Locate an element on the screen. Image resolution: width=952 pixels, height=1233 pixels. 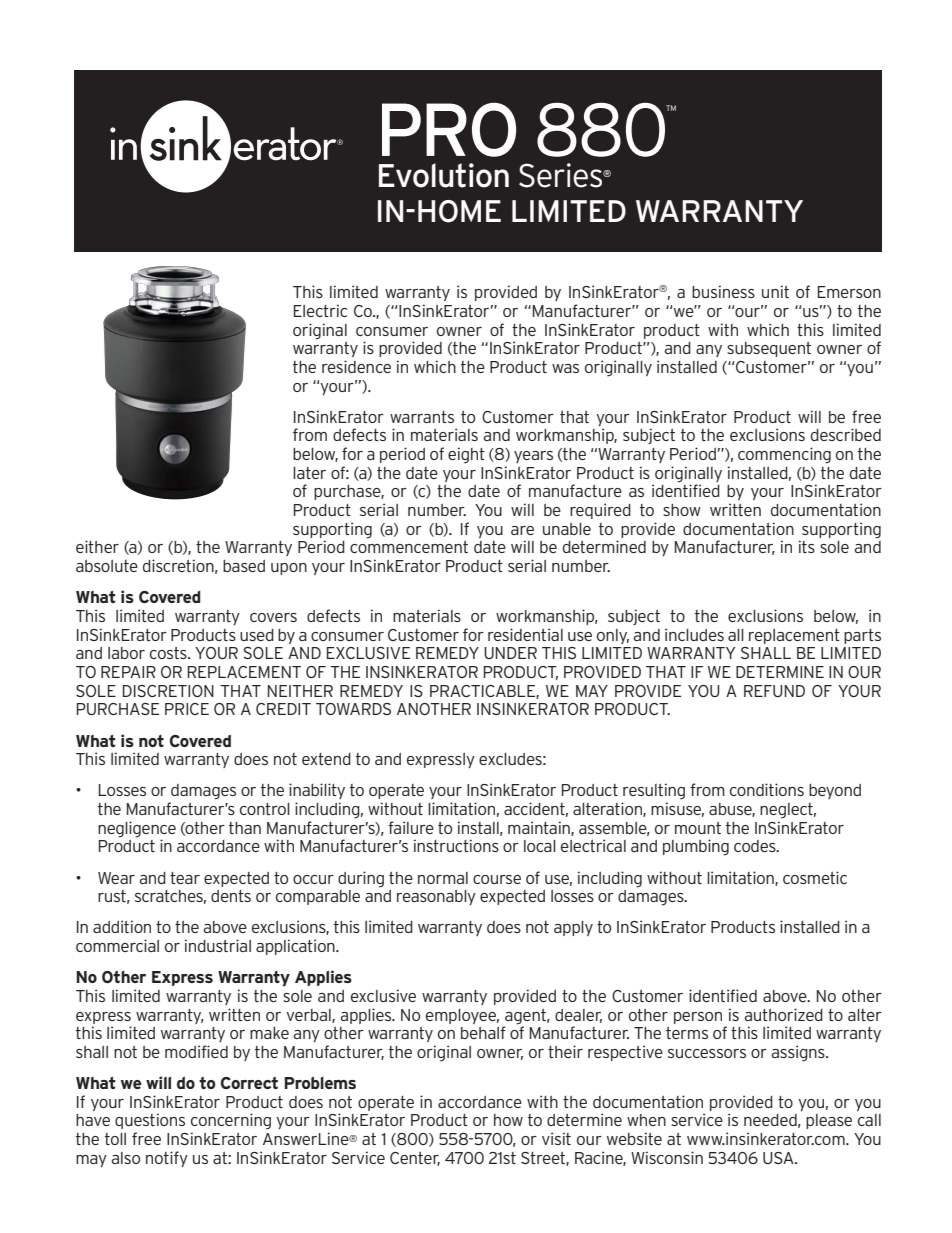
later is located at coordinates (309, 473).
